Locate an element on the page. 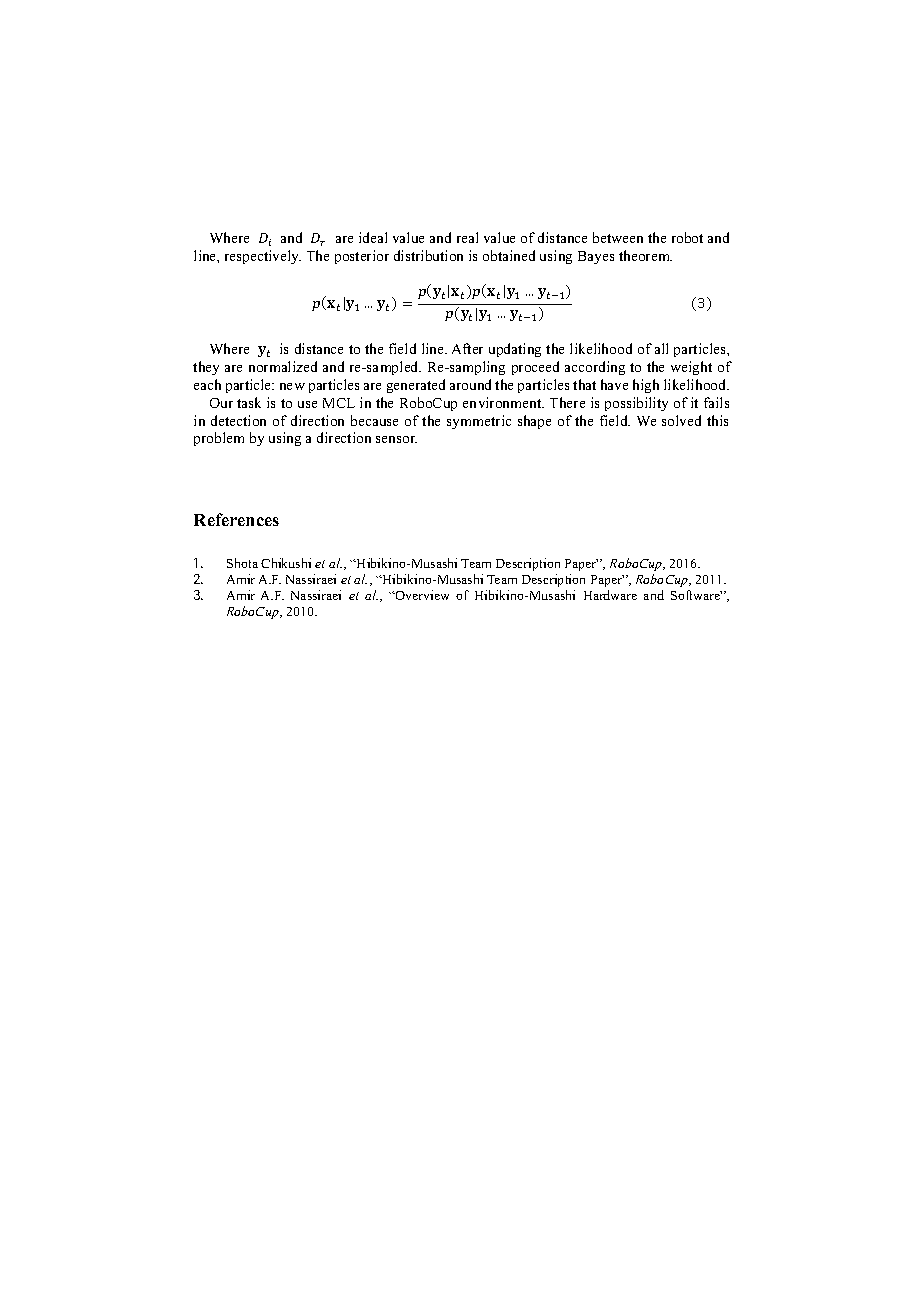  real is located at coordinates (467, 237).
